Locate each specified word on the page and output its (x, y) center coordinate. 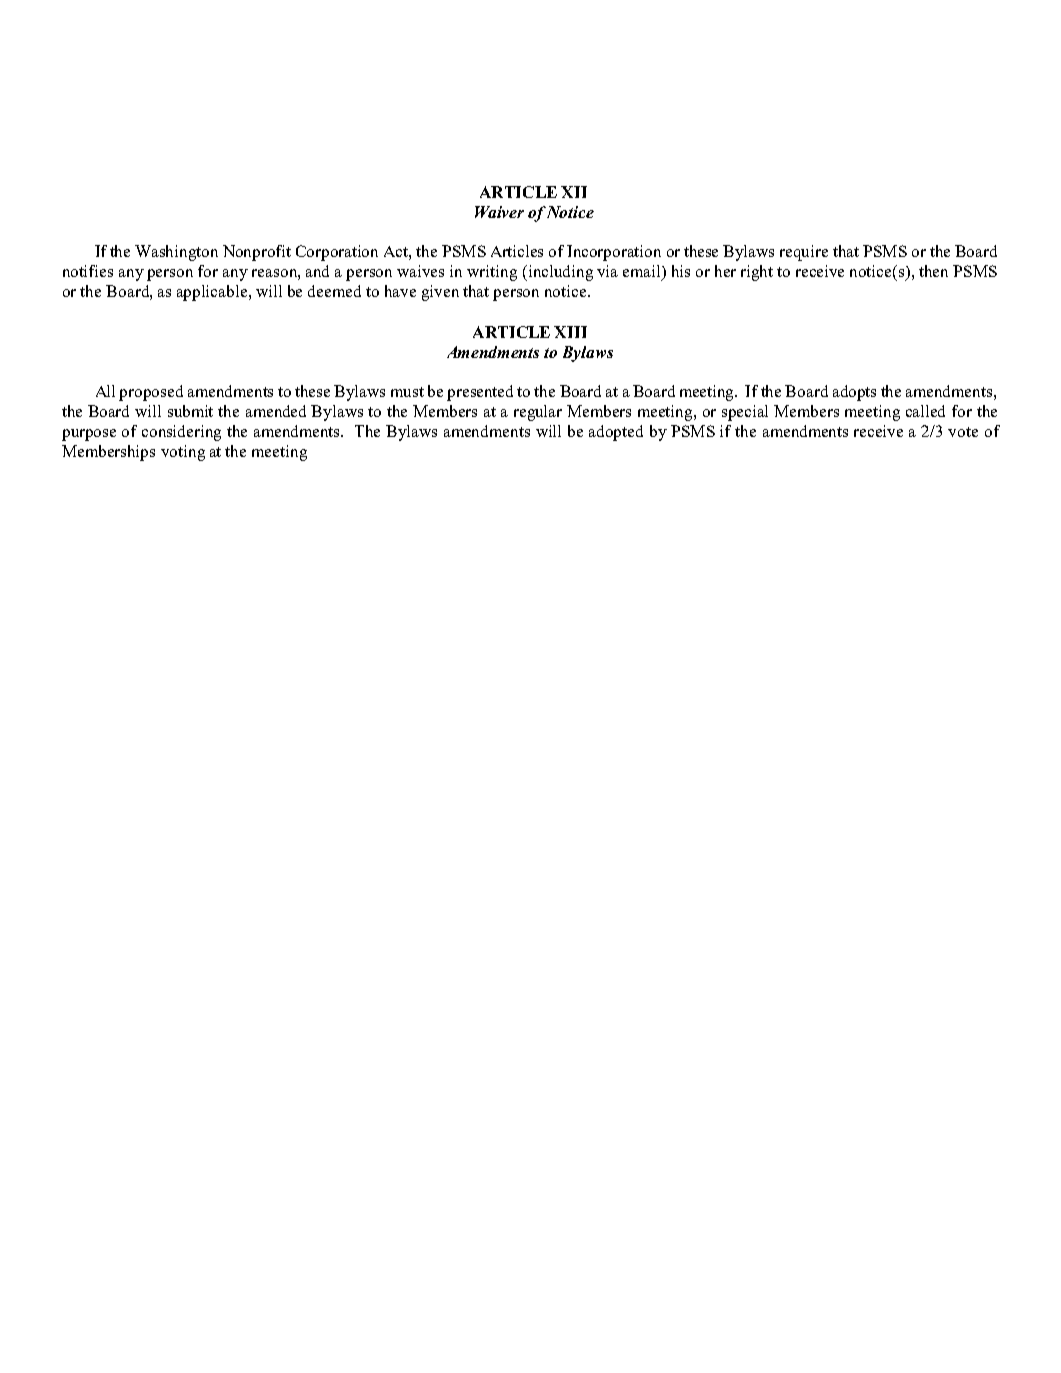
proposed (151, 393)
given (440, 293)
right (757, 273)
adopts (854, 393)
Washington (176, 253)
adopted (616, 433)
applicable (213, 293)
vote (963, 432)
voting (183, 453)
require (804, 253)
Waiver (499, 212)
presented (480, 393)
